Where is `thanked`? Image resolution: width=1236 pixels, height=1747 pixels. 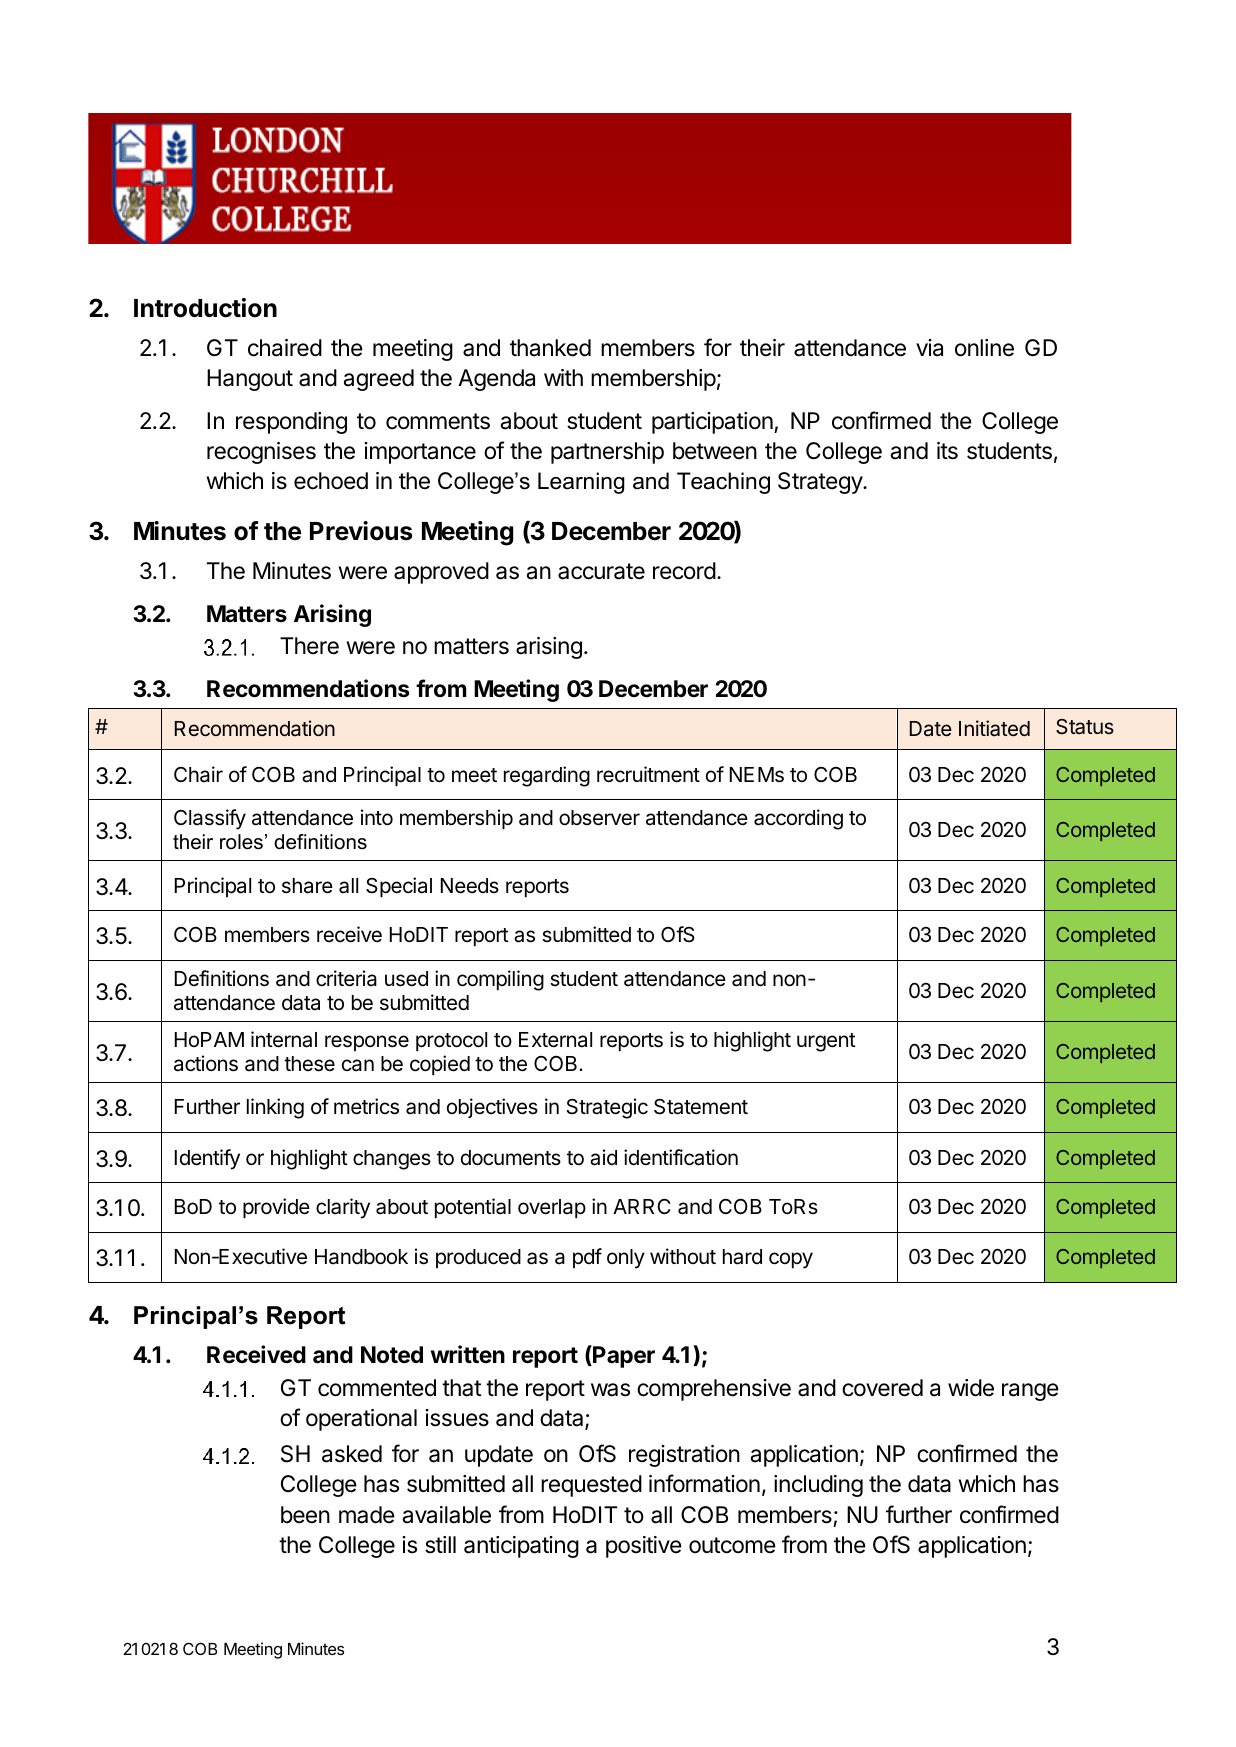 thanked is located at coordinates (550, 348).
